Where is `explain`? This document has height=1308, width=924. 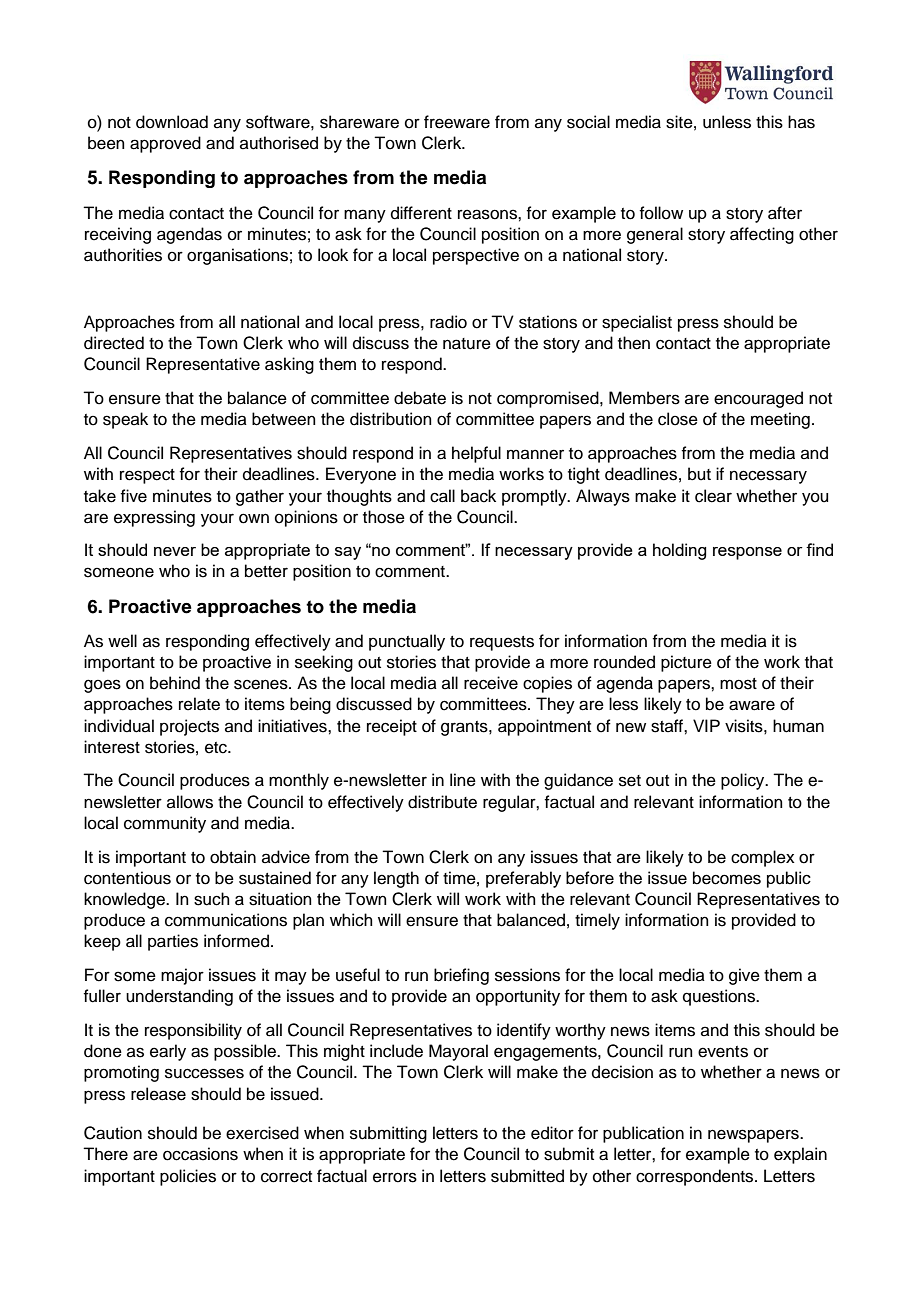
explain is located at coordinates (800, 1155).
